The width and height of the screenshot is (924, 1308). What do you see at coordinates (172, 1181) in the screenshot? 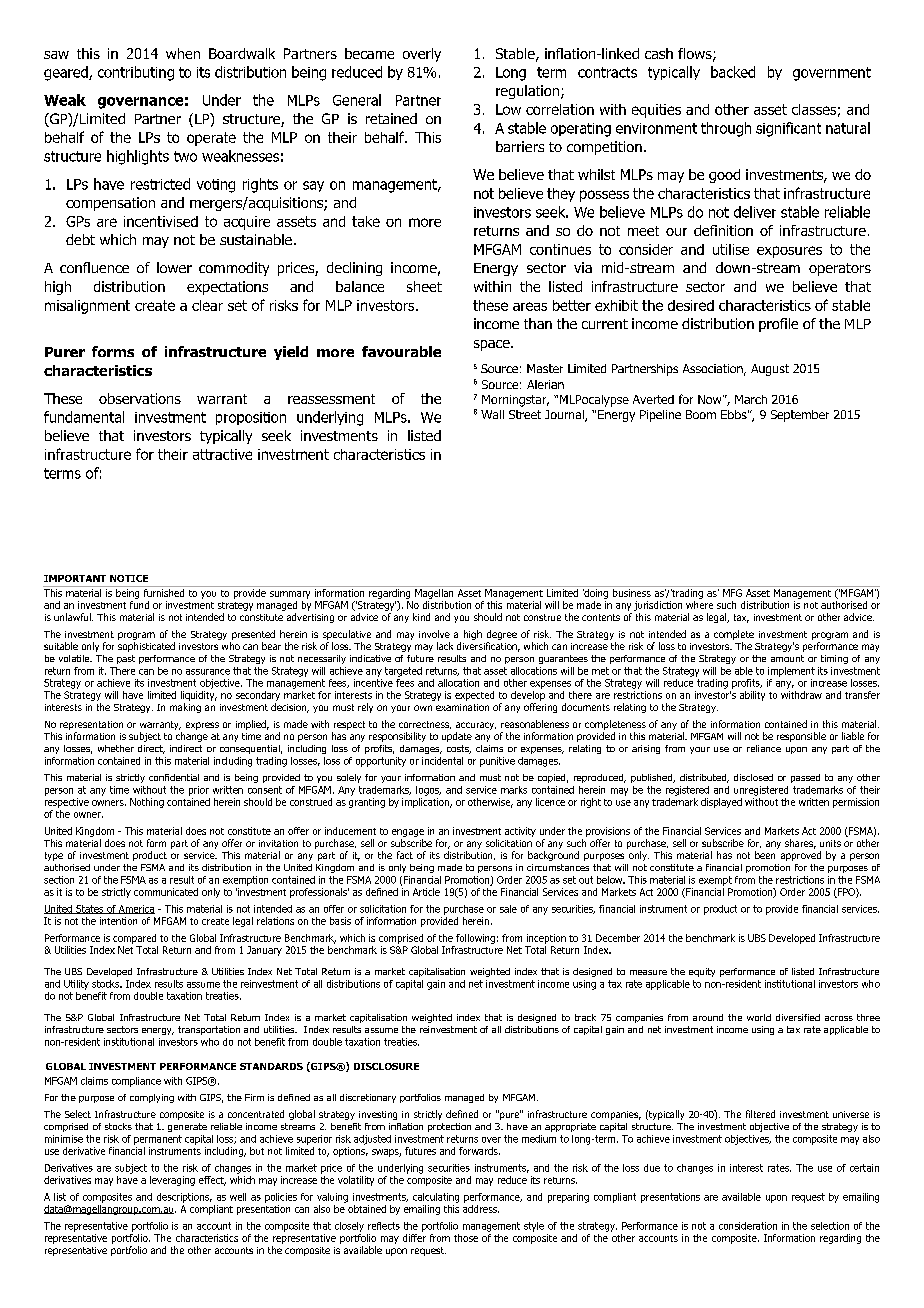
I see `leveraging` at bounding box center [172, 1181].
